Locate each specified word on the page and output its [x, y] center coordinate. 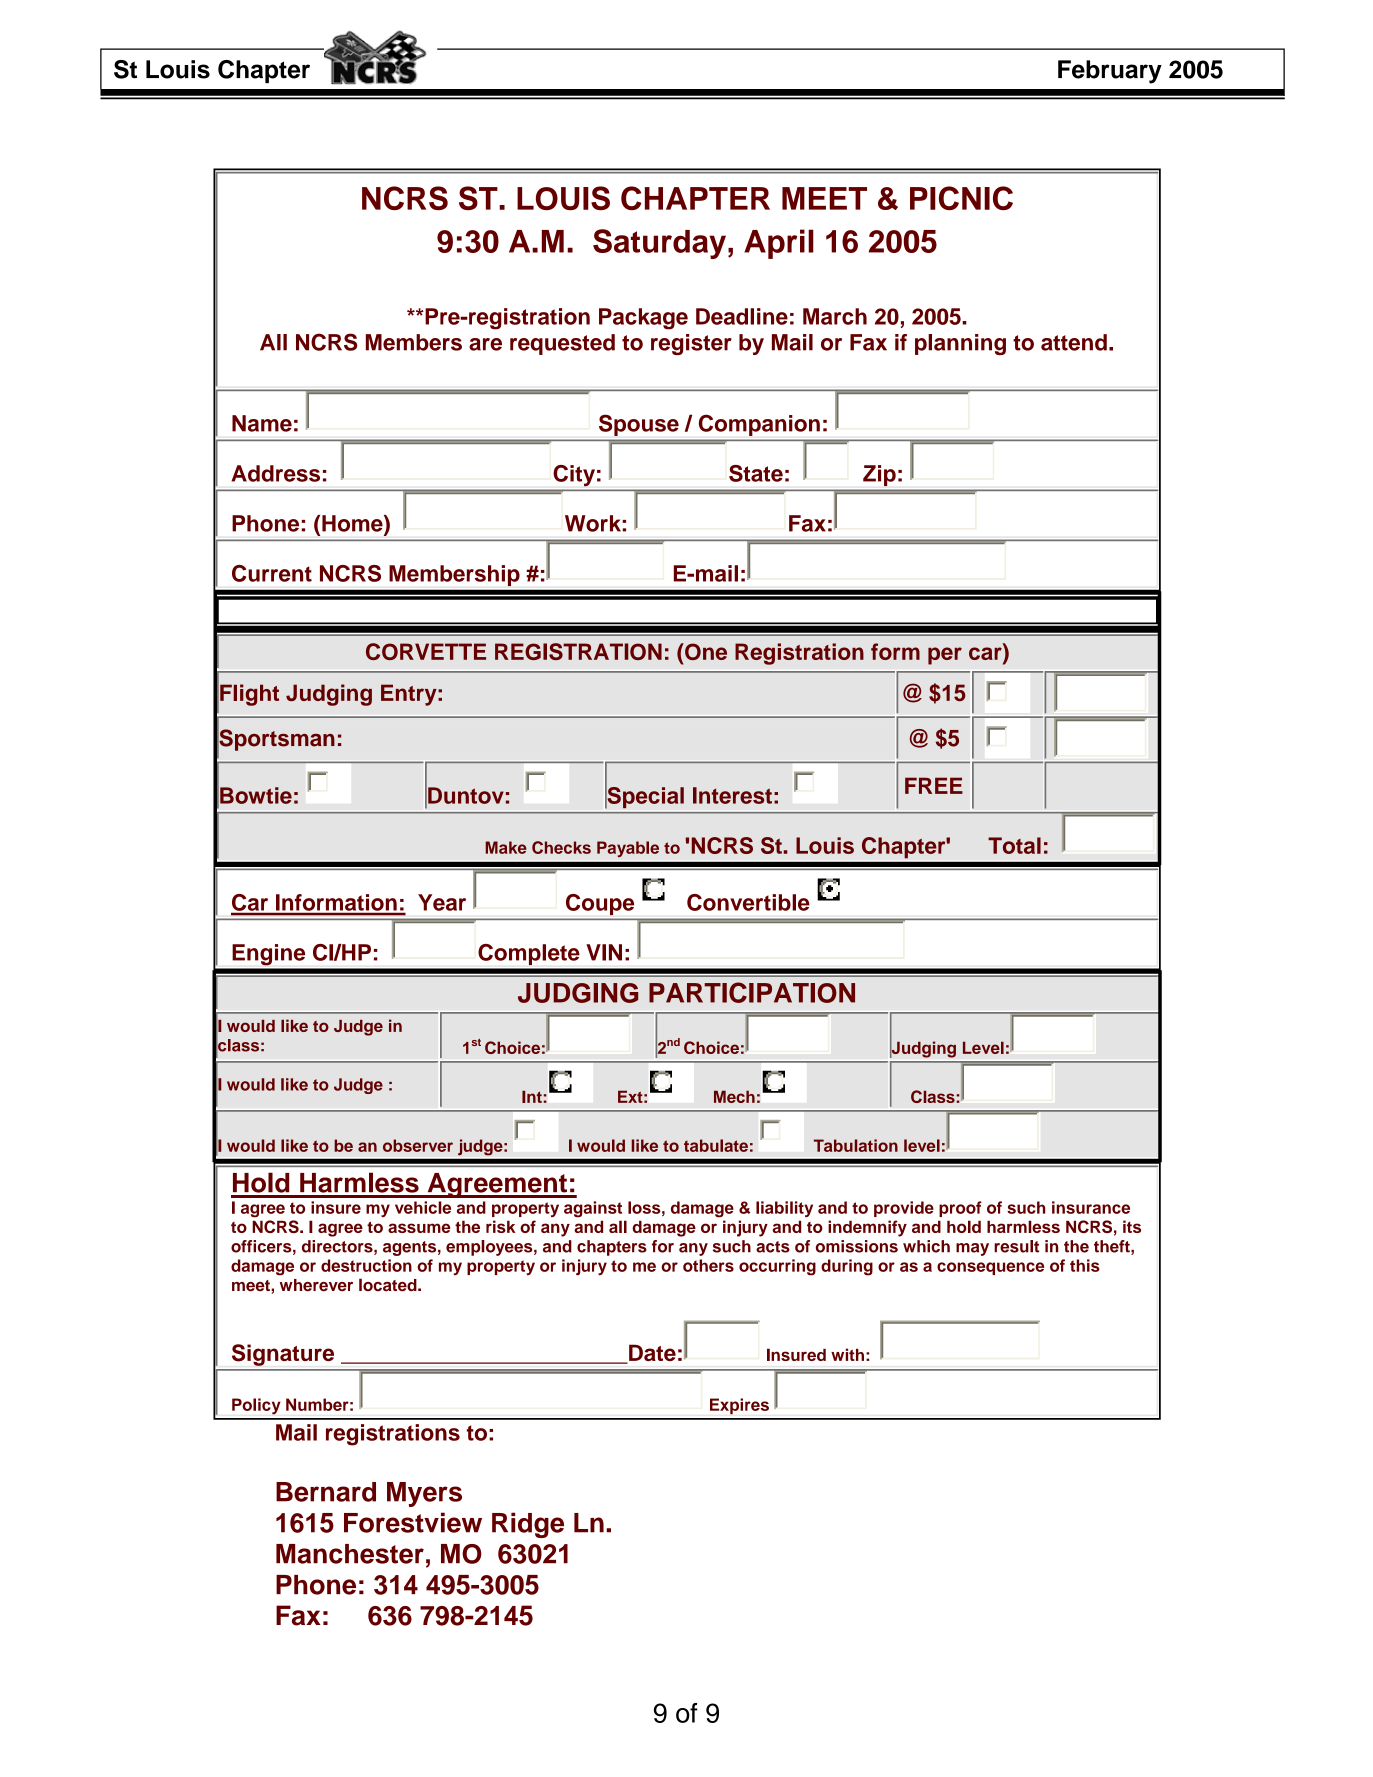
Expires [739, 1406]
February [1110, 72]
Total [1014, 845]
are [485, 344]
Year [442, 902]
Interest [732, 795]
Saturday [659, 244]
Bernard [326, 1492]
